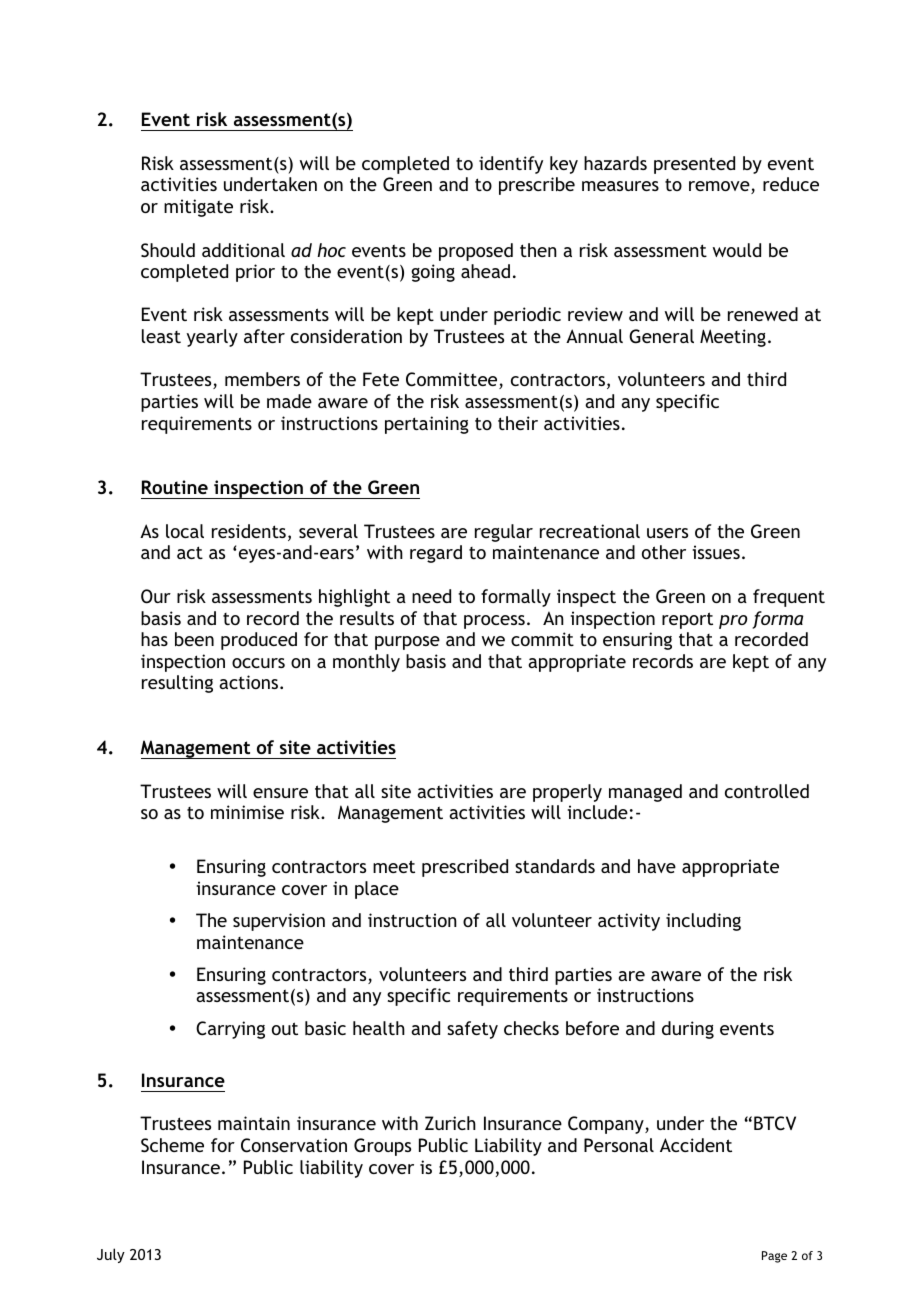 The height and width of the screenshot is (1308, 924). Describe the element at coordinates (377, 890) in the screenshot. I see `place` at that location.
